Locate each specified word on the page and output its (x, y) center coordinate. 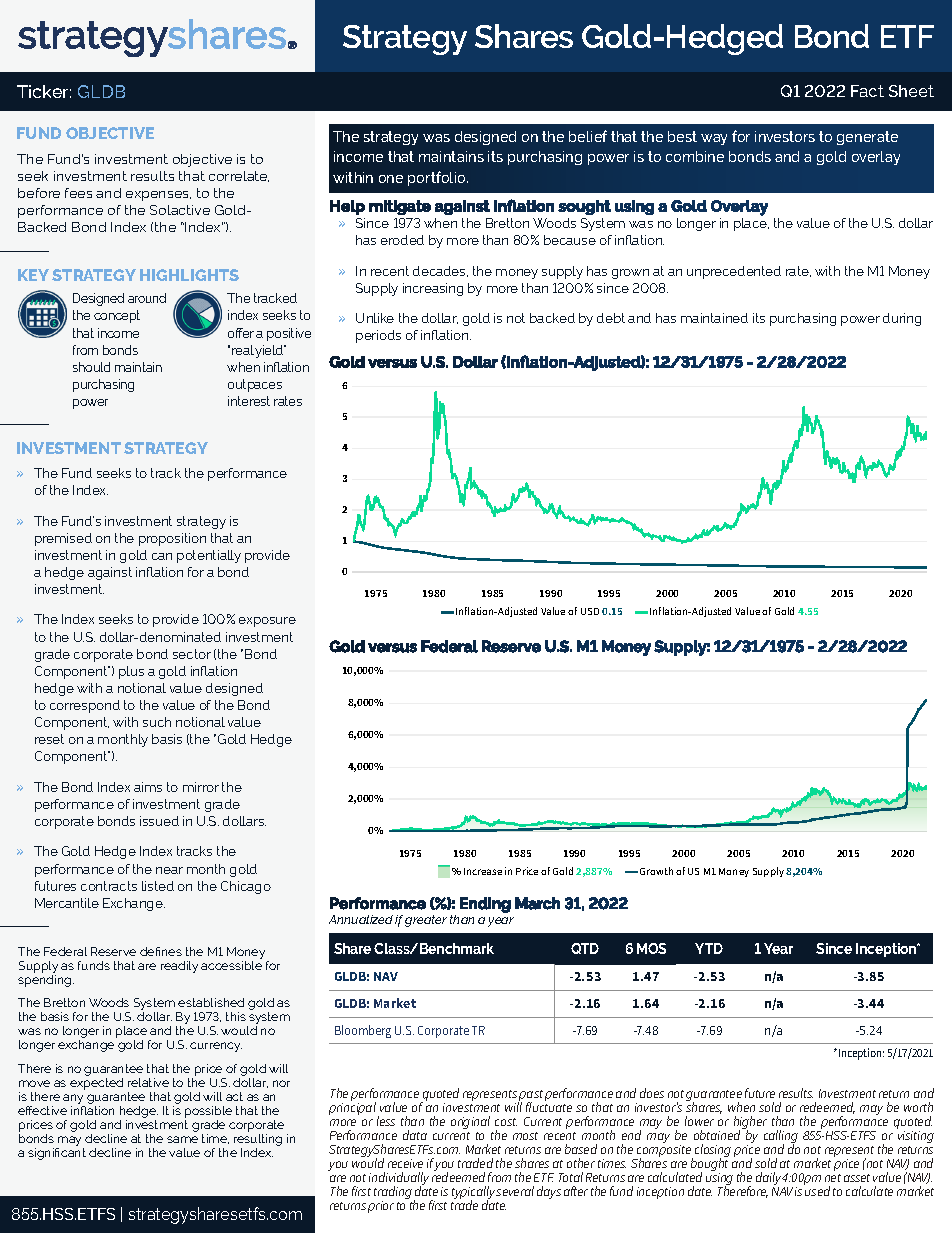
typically (474, 1194)
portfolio (438, 178)
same (182, 1139)
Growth (656, 871)
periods (378, 336)
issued (159, 821)
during (902, 319)
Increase (483, 871)
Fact (867, 91)
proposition (172, 539)
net (833, 1178)
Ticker (44, 91)
